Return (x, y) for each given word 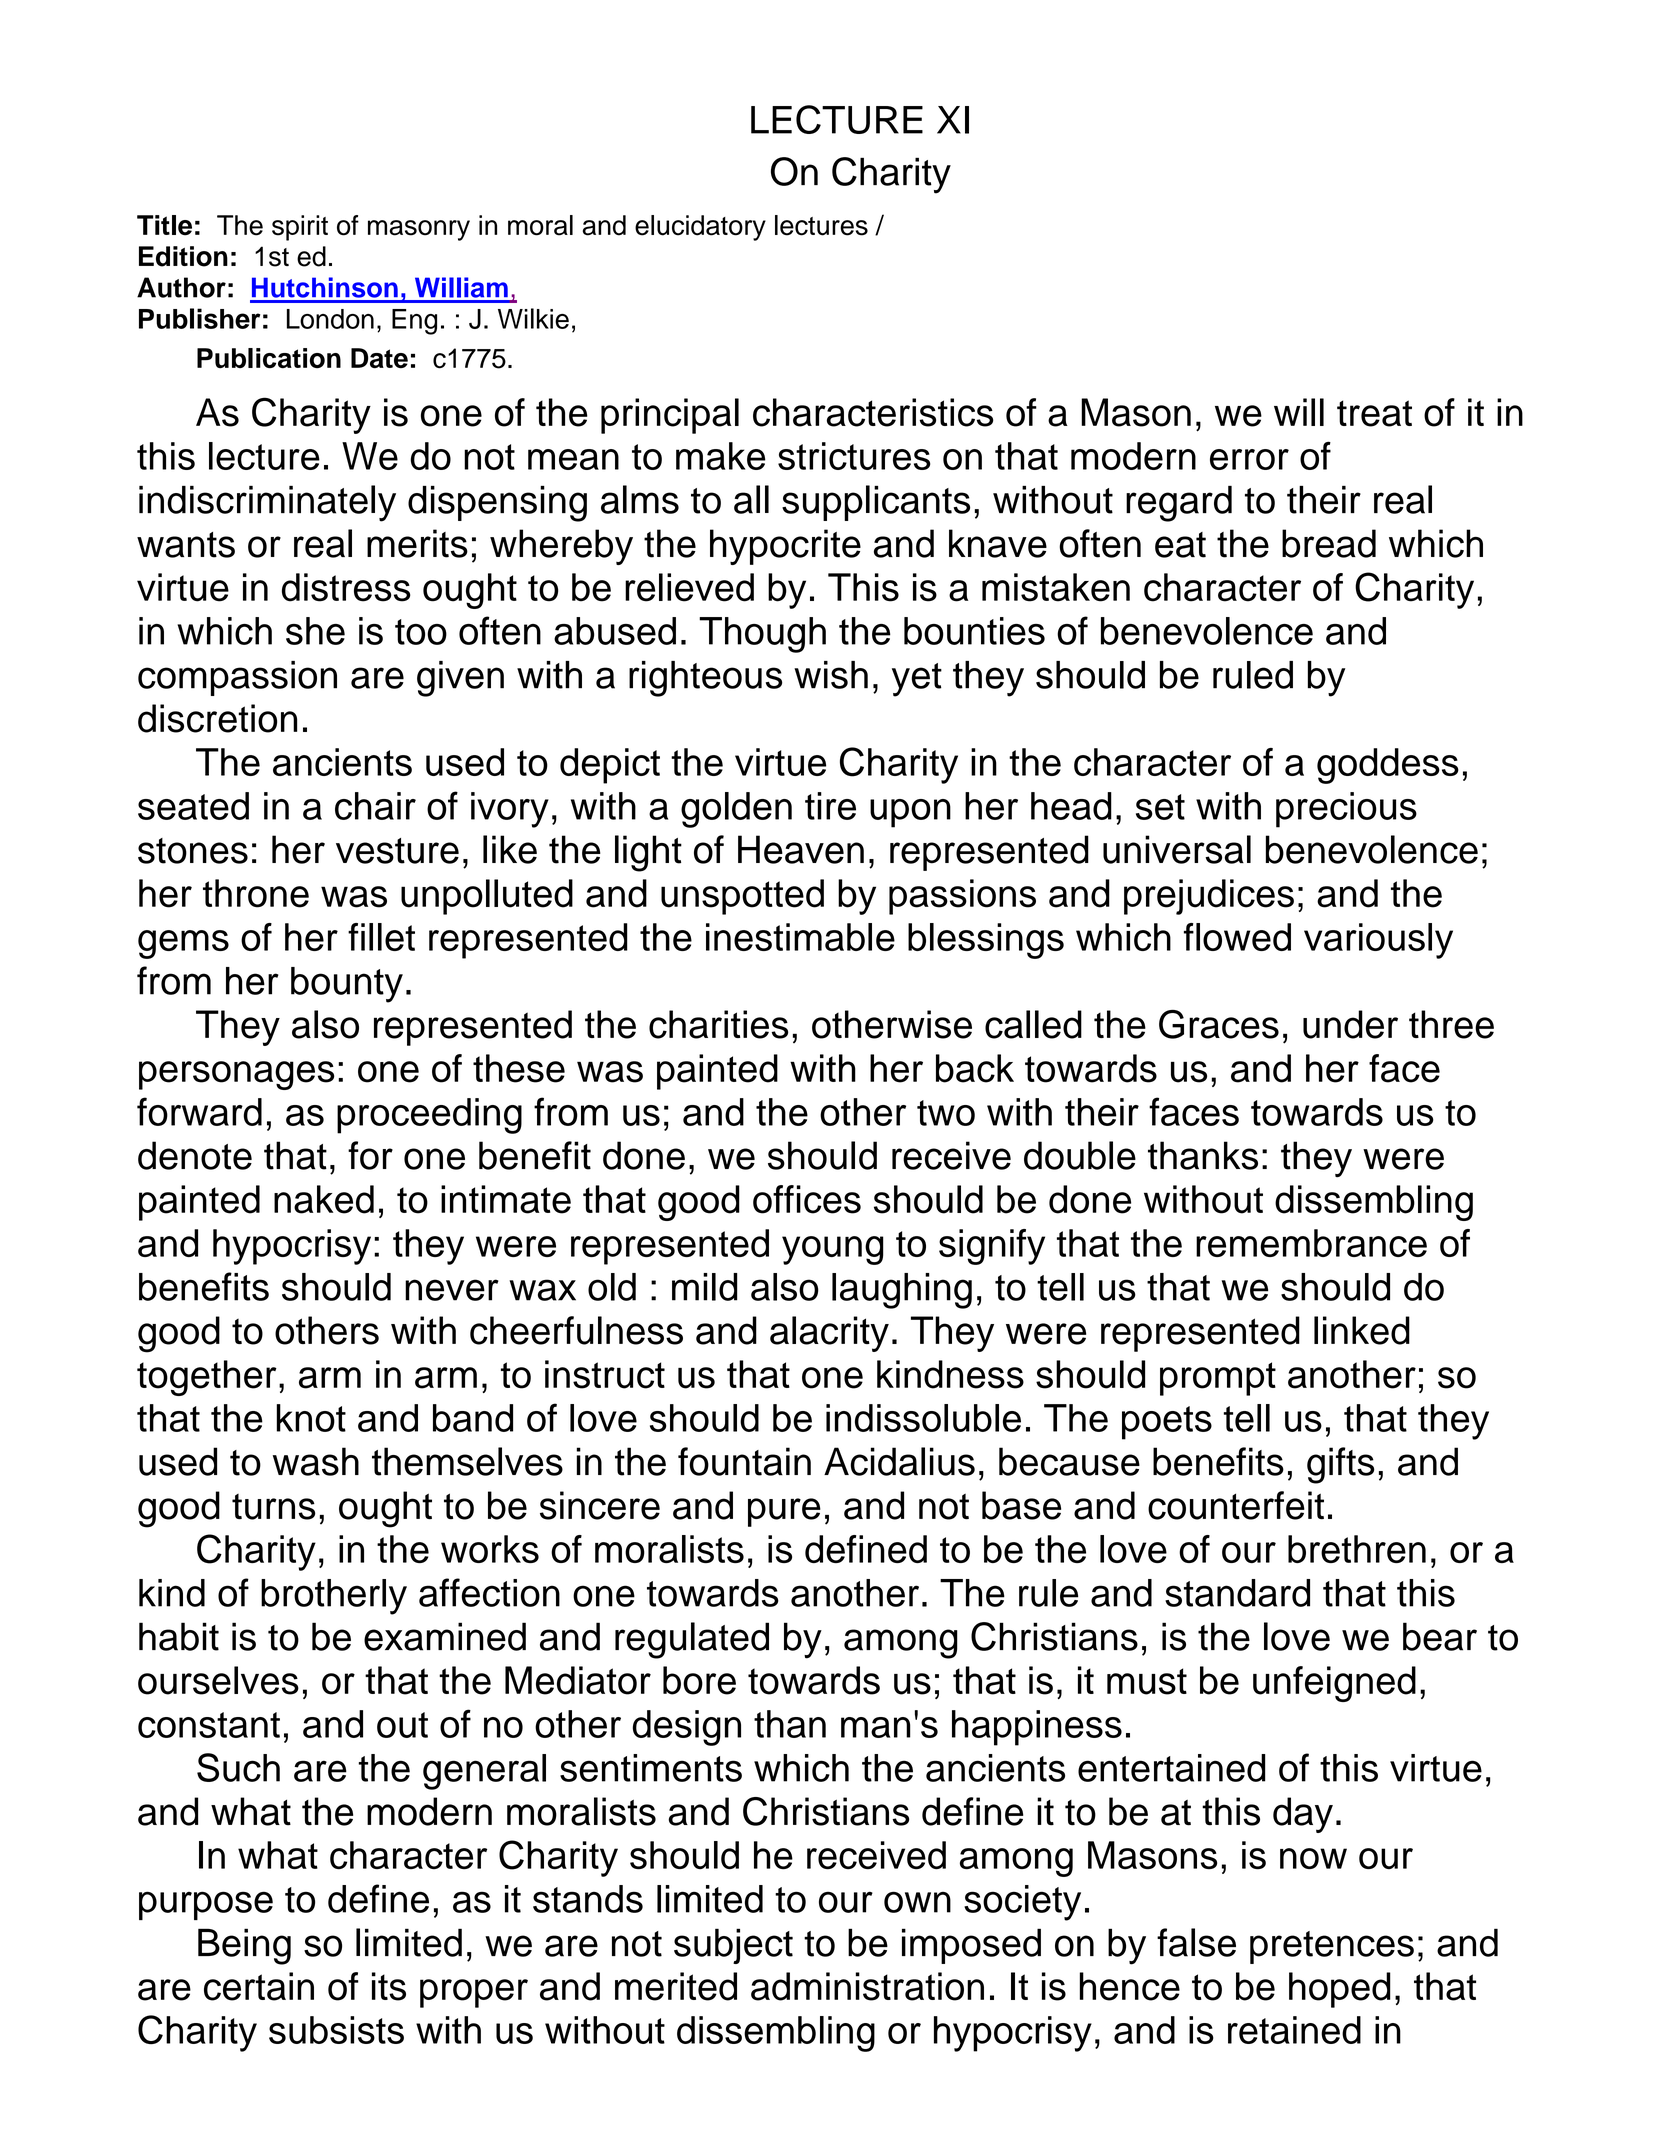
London (330, 319)
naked (324, 1199)
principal (670, 416)
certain (259, 1986)
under (1350, 1024)
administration (867, 1986)
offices (807, 1199)
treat (1374, 413)
